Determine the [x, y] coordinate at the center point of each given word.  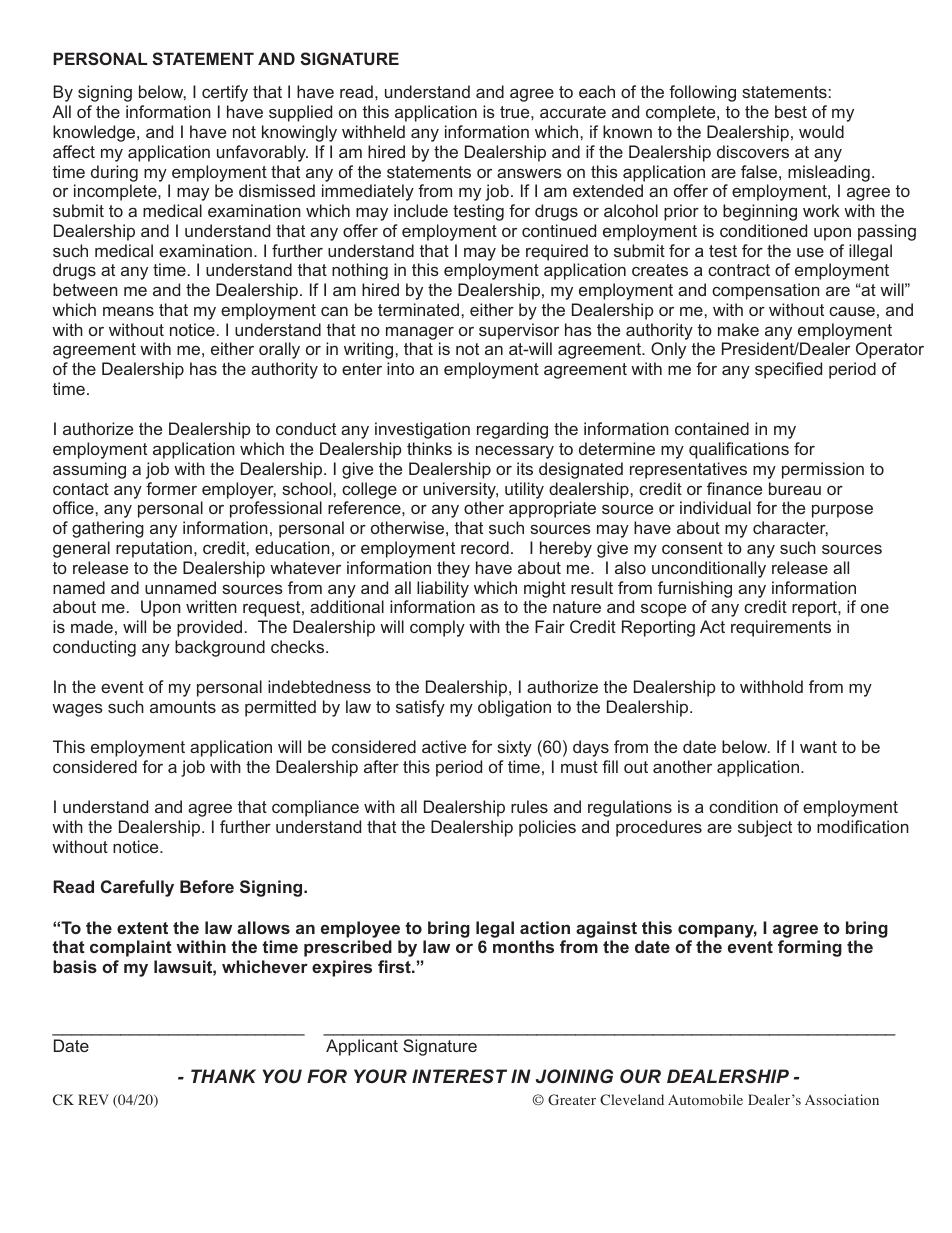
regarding [512, 430]
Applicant [362, 1047]
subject [765, 828]
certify [225, 93]
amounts [183, 707]
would [821, 131]
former [171, 488]
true [516, 112]
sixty [514, 748]
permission [823, 470]
